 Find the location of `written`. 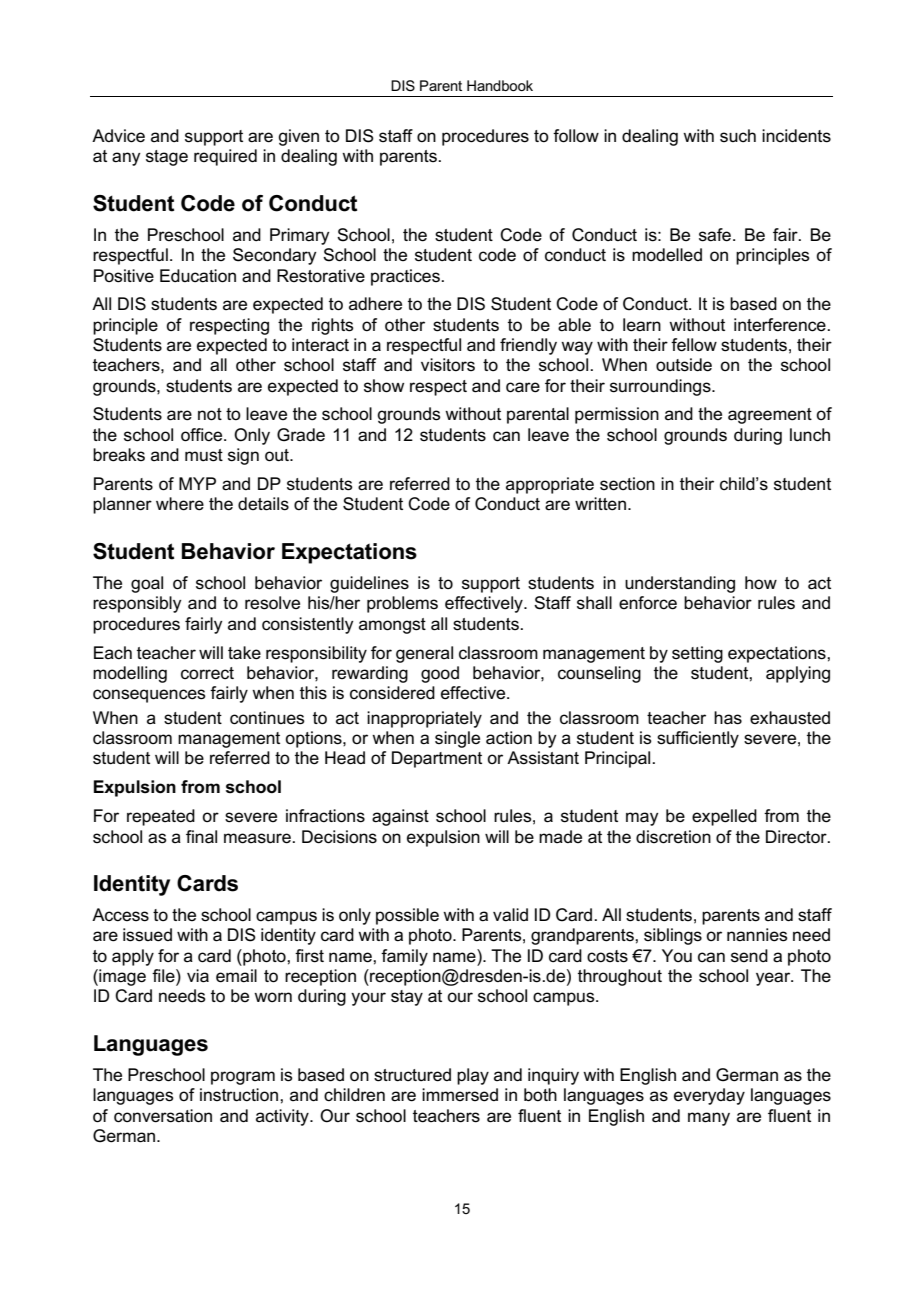

written is located at coordinates (600, 504).
